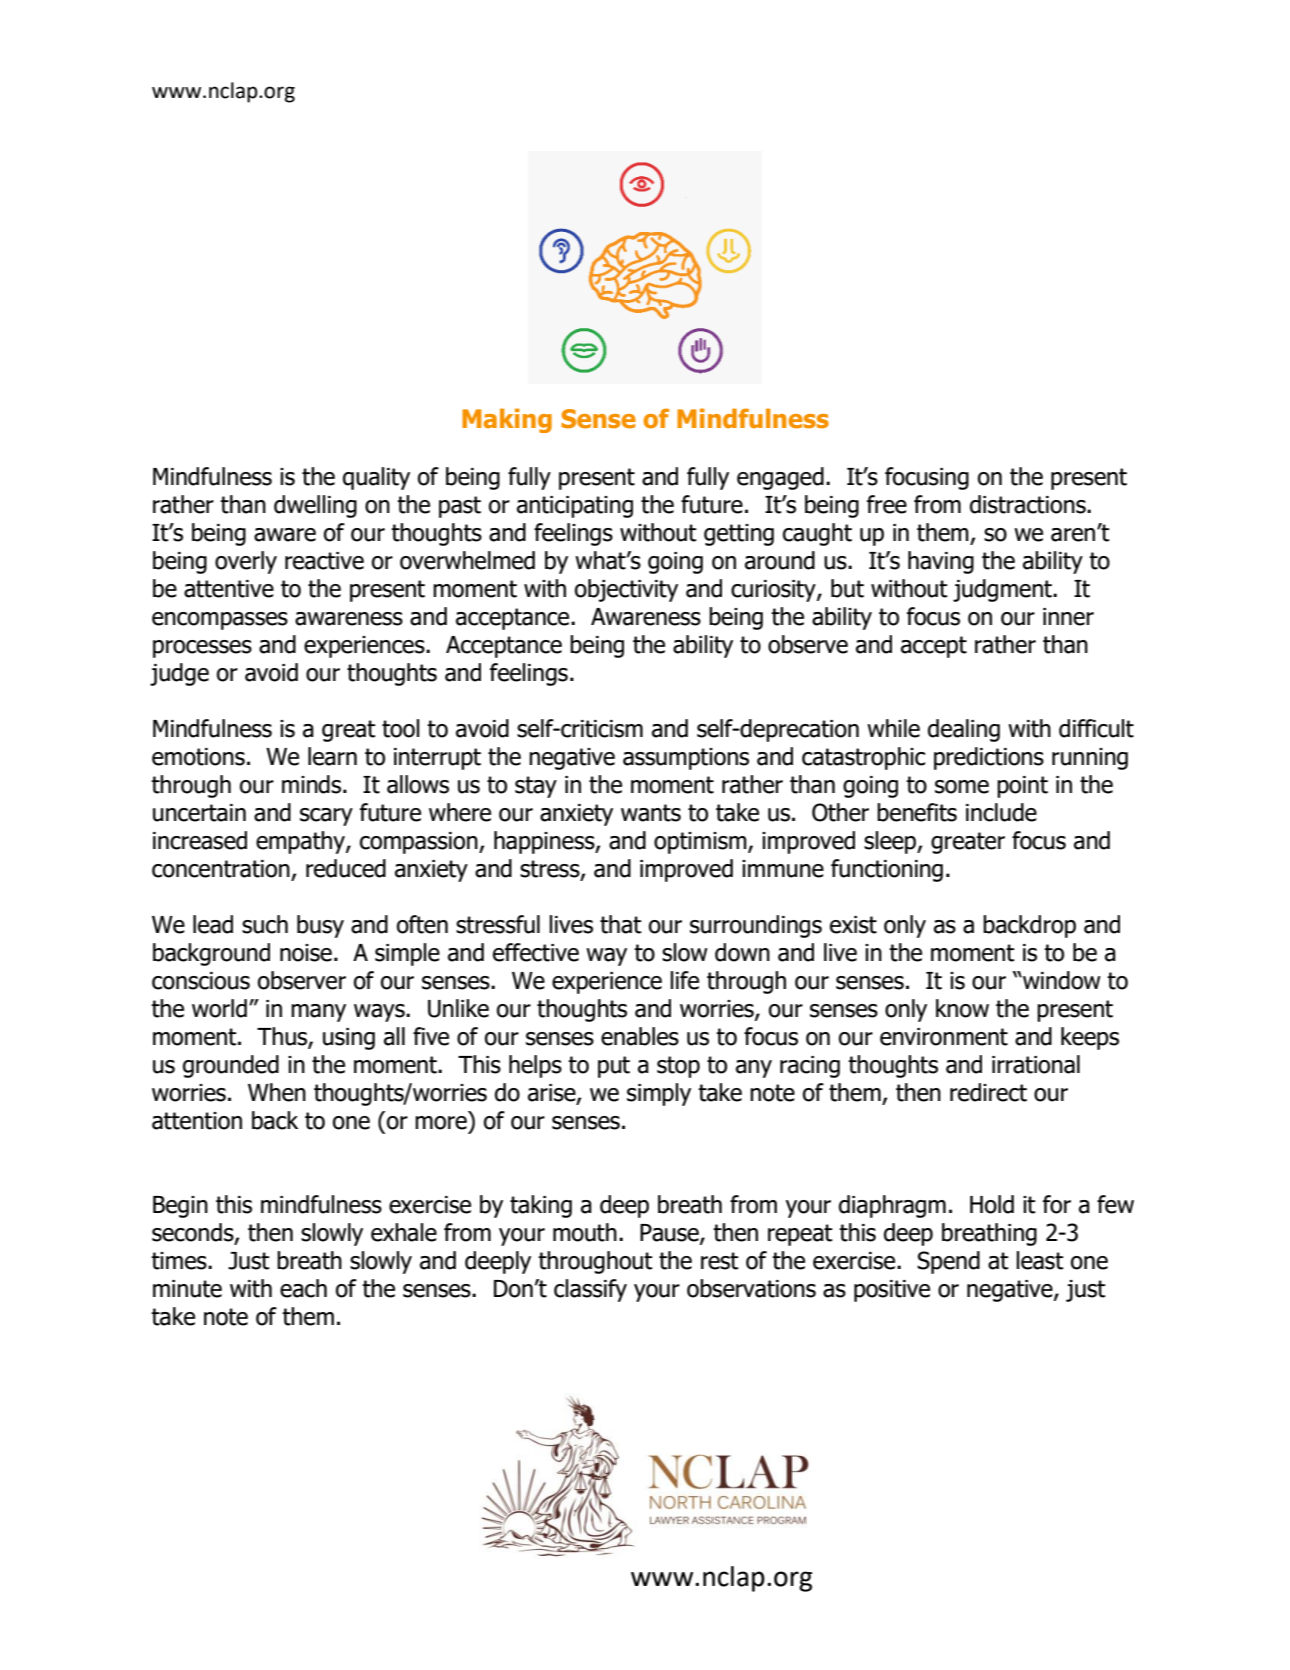 This screenshot has height=1670, width=1290. I want to click on Pause, so click(670, 1234).
